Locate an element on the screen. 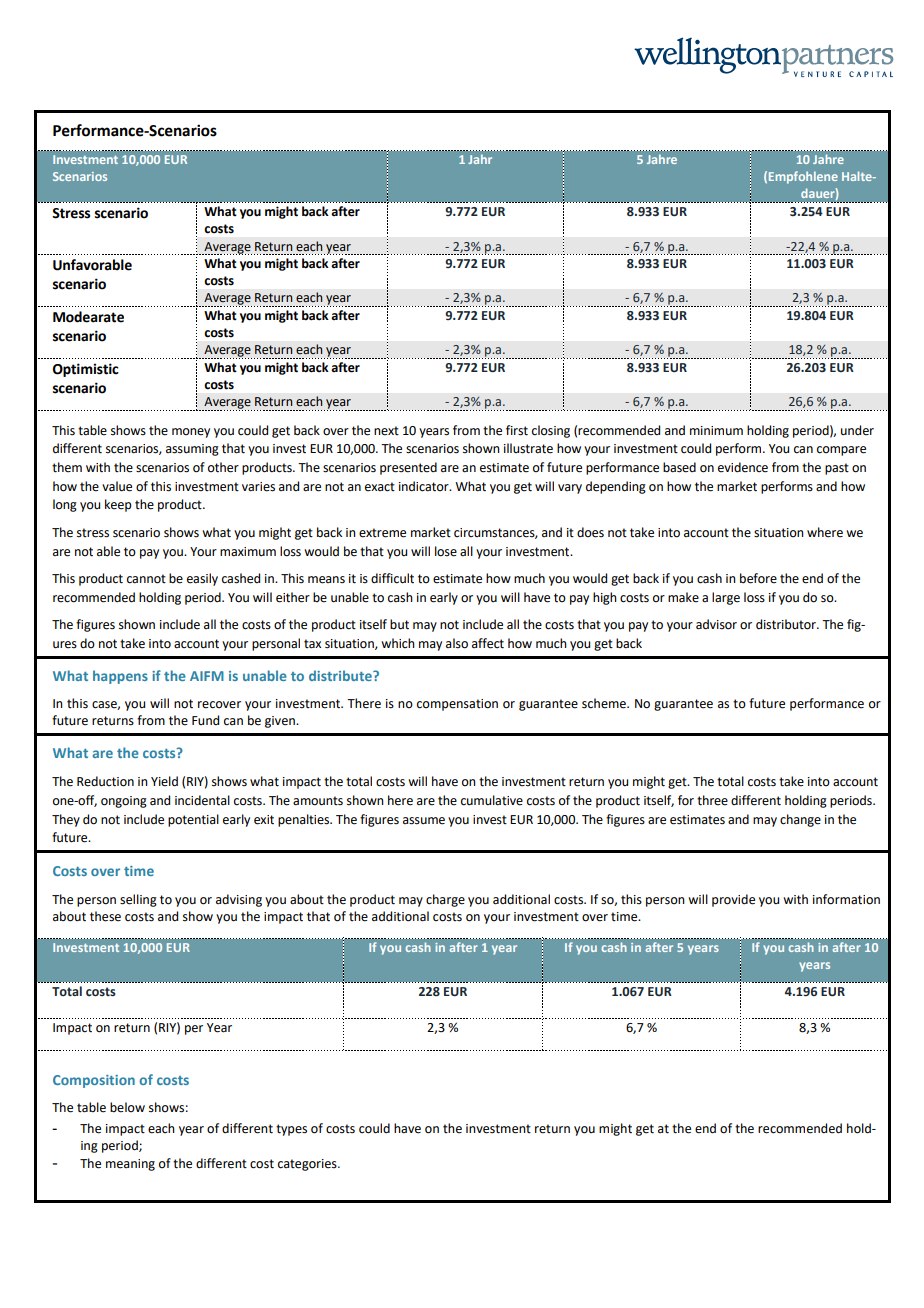 The height and width of the screenshot is (1308, 924). three is located at coordinates (712, 800).
